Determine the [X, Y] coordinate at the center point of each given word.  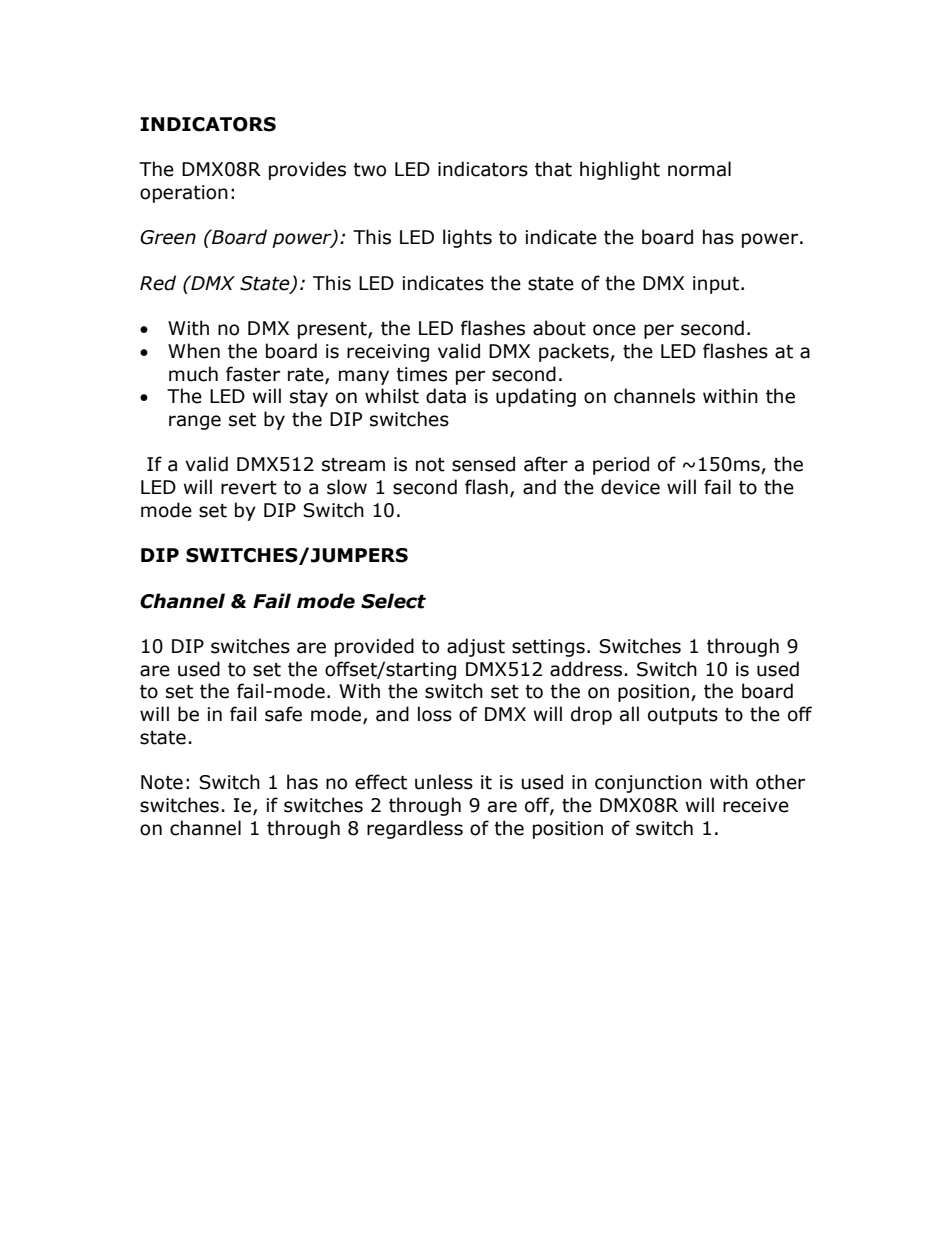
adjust [476, 647]
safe [283, 714]
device [630, 487]
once [614, 330]
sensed [483, 464]
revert [249, 488]
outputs [683, 716]
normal [699, 169]
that [553, 169]
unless [444, 782]
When [194, 351]
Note [162, 782]
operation [184, 194]
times [421, 374]
